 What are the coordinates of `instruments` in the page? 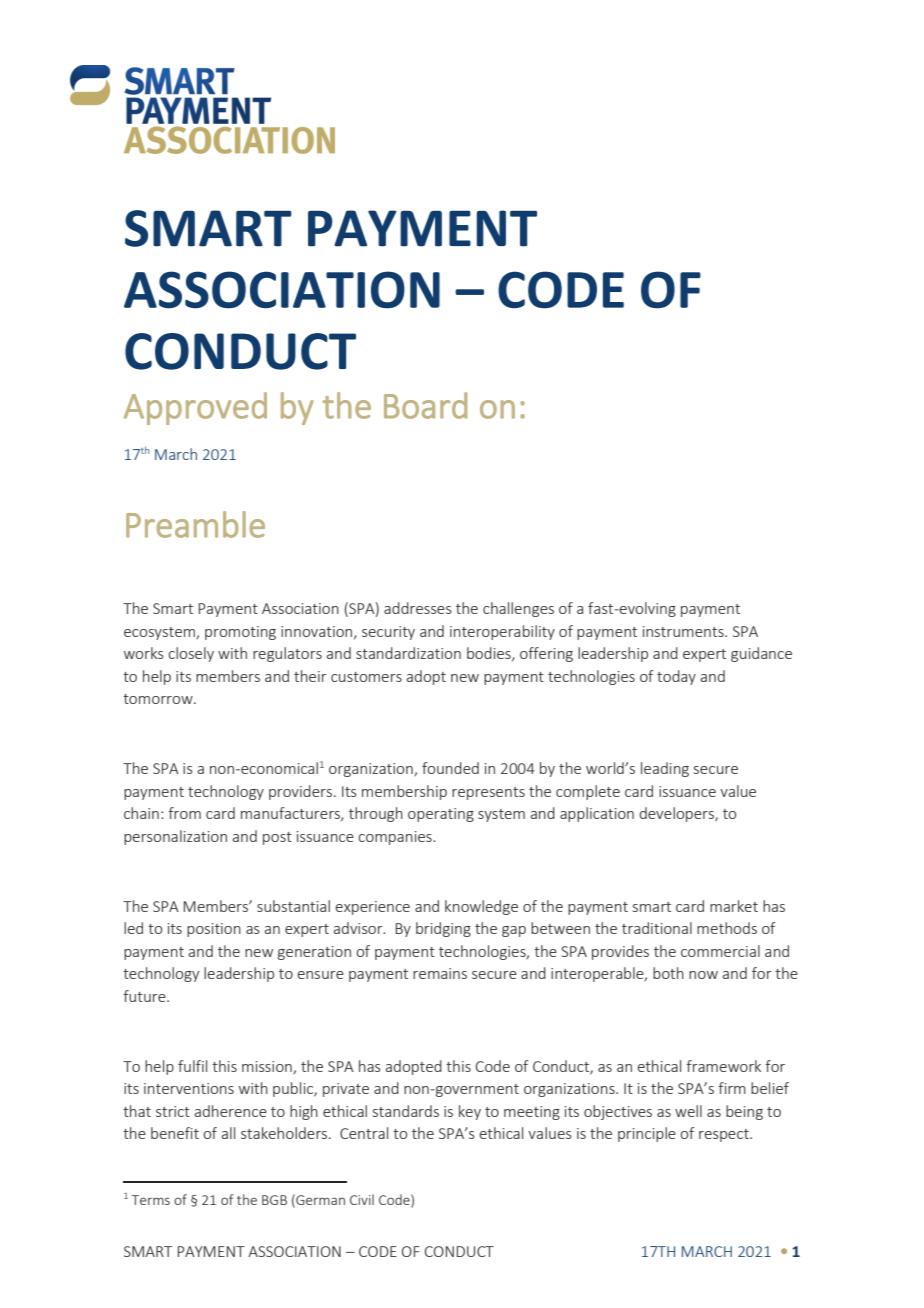 It's located at (684, 631).
